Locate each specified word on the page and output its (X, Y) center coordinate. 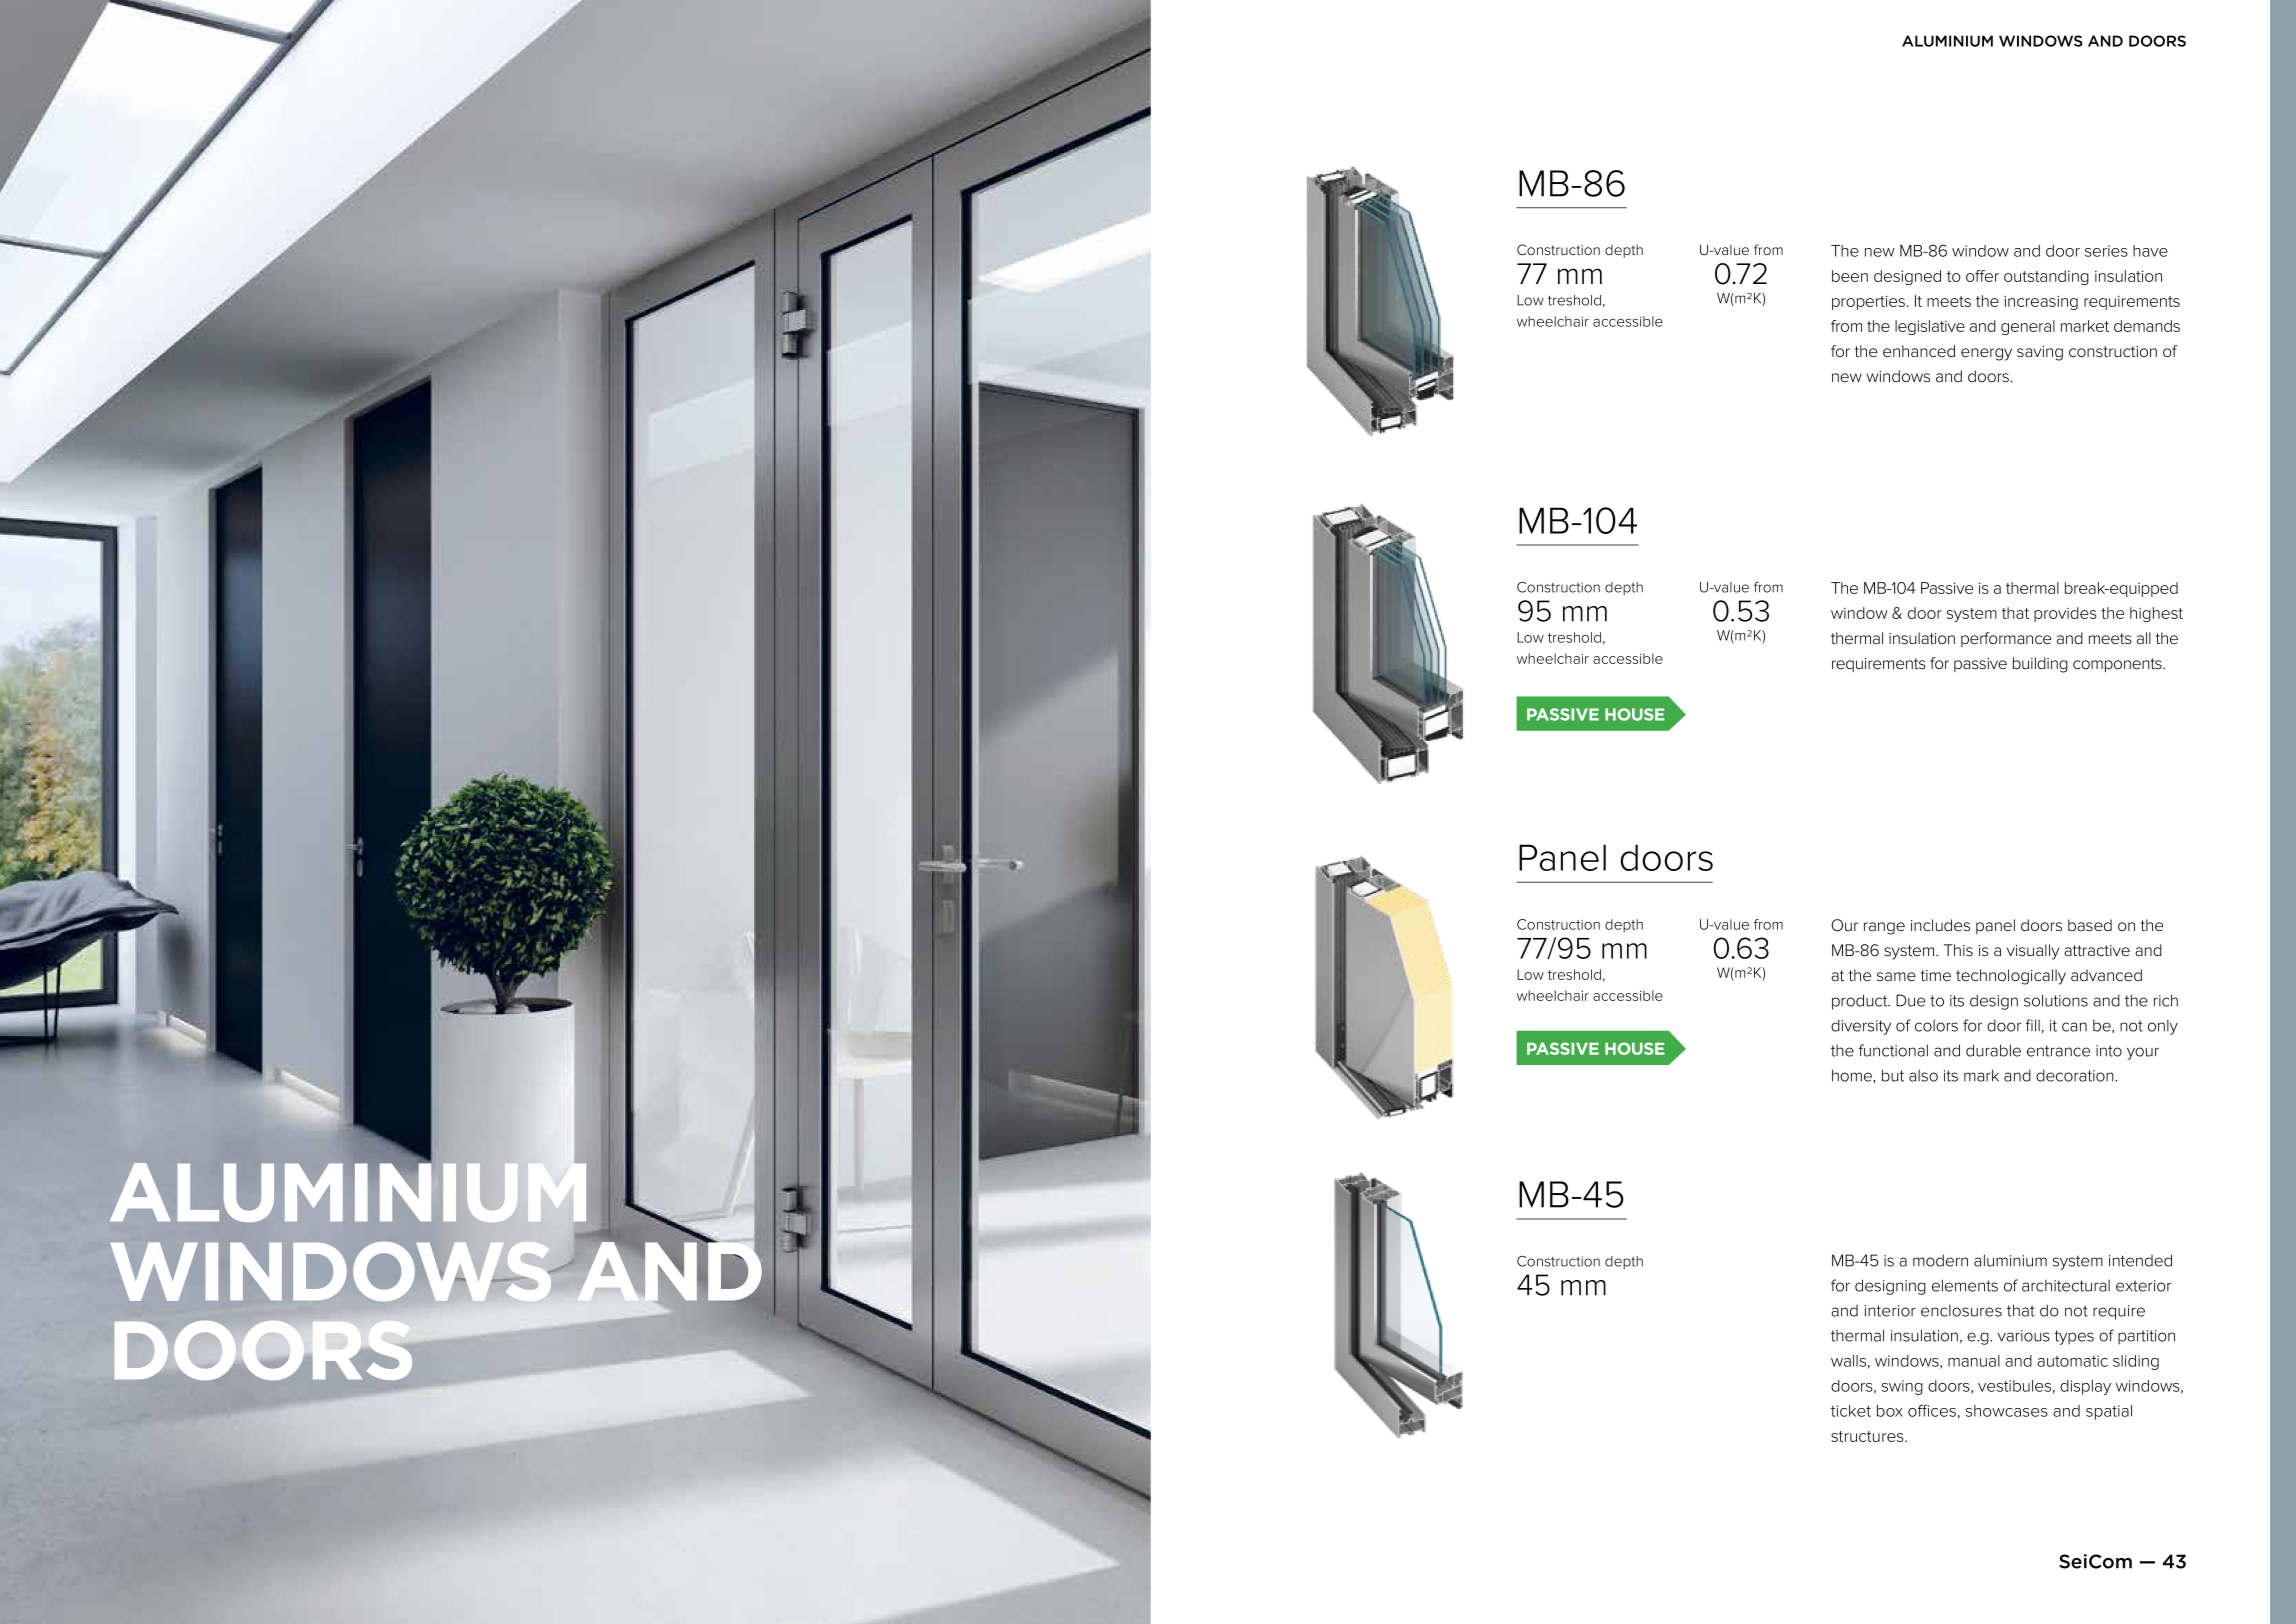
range (1884, 928)
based (2090, 925)
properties (1870, 302)
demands (2147, 326)
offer (1982, 276)
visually (2033, 952)
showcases (2007, 1411)
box (1890, 1411)
